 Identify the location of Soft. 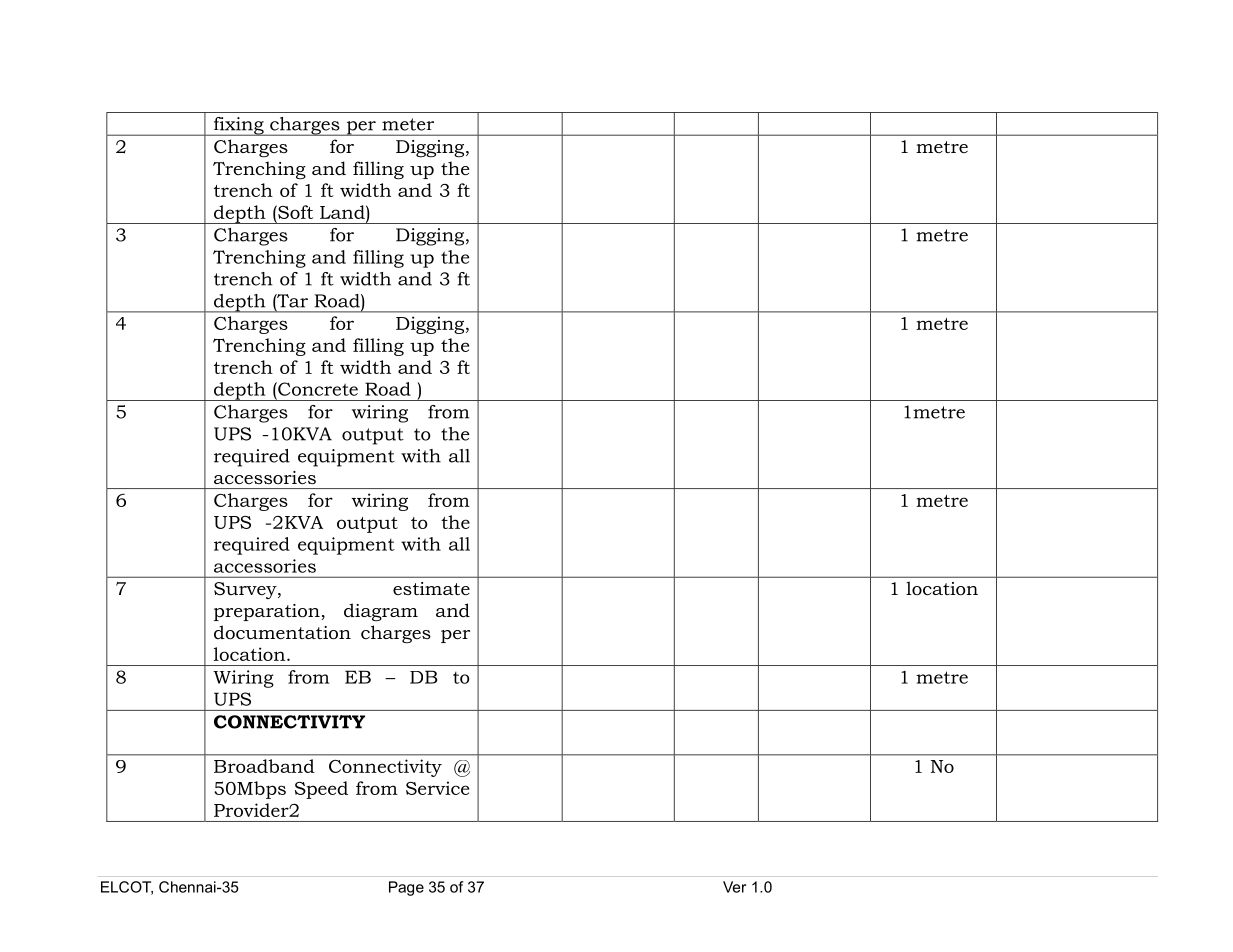
(294, 212).
